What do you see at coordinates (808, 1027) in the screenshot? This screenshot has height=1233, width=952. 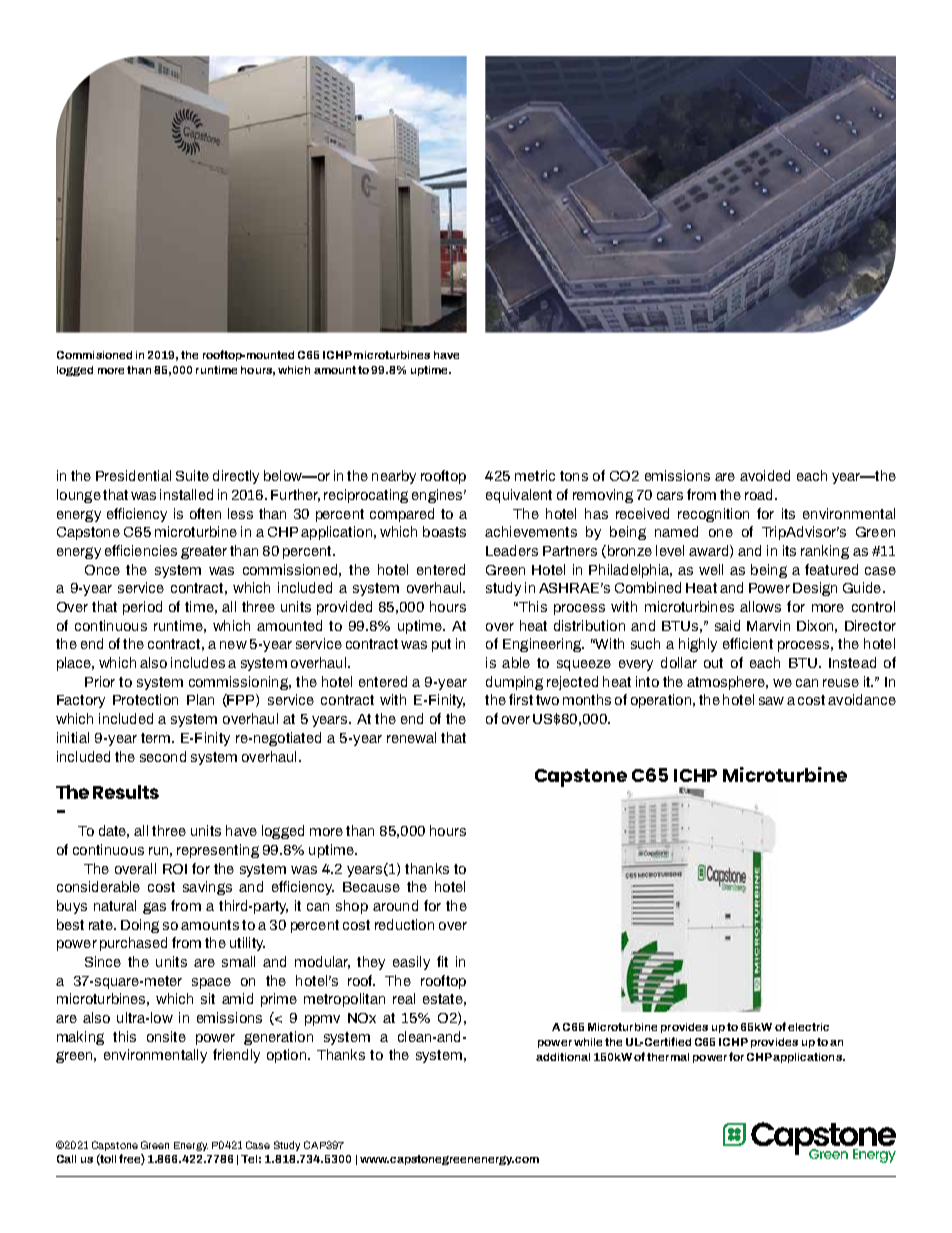 I see `electric` at bounding box center [808, 1027].
